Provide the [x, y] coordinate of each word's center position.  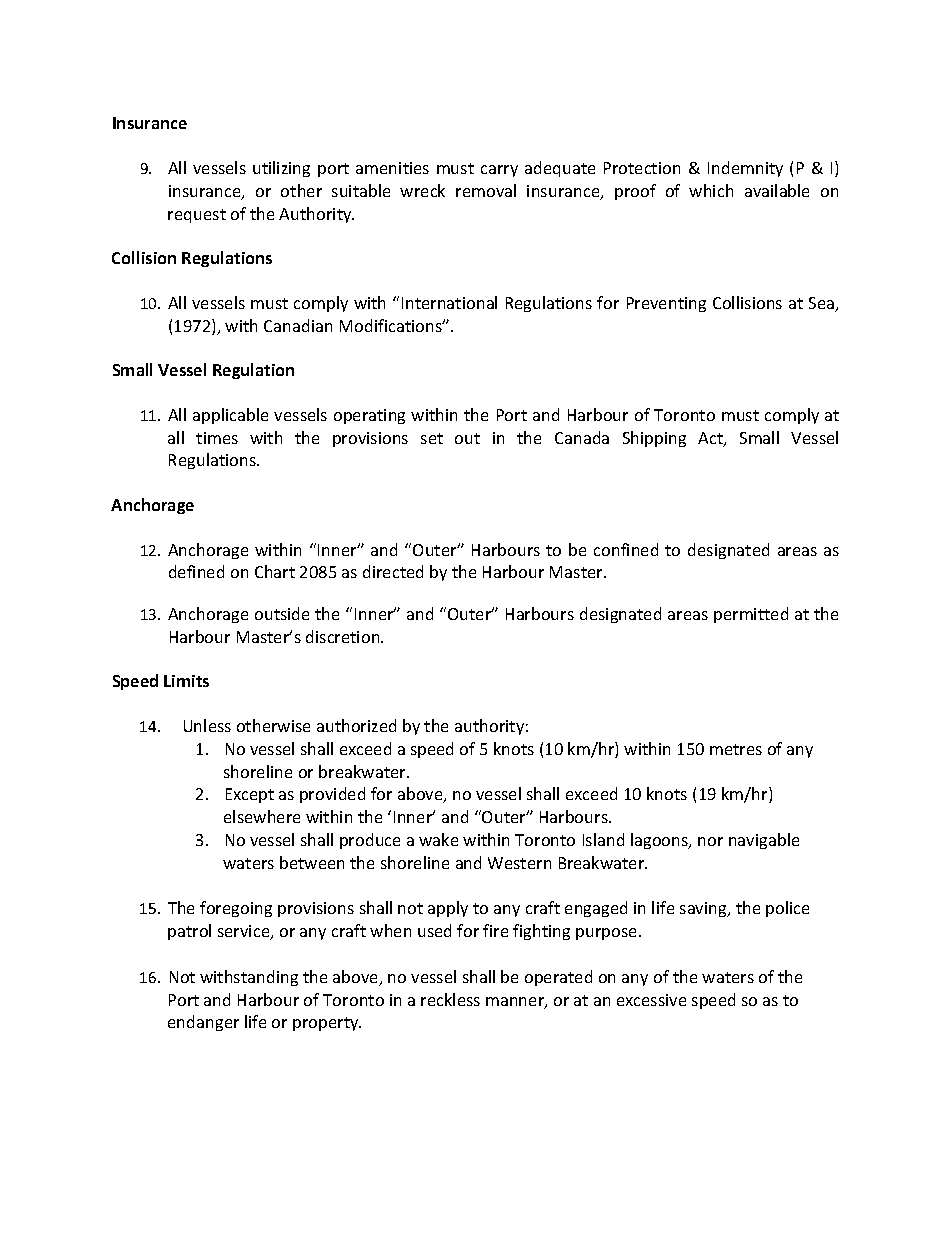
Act [711, 439]
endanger [203, 1023]
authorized [356, 725]
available [777, 190]
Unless [207, 725]
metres [736, 749]
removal [486, 190]
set [432, 438]
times [217, 438]
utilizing [281, 169]
